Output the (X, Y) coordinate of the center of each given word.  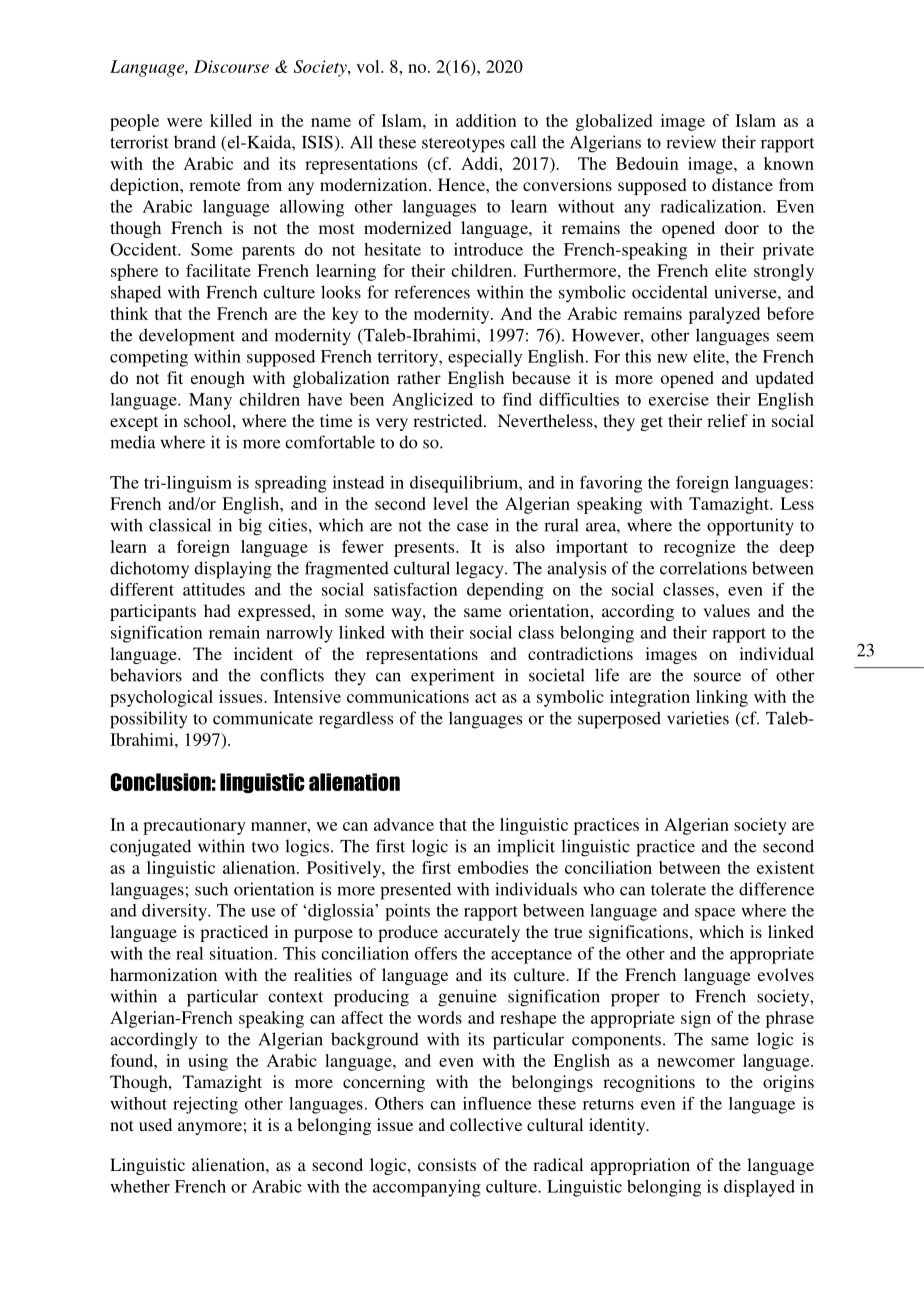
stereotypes (463, 145)
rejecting (205, 1105)
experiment (453, 677)
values (726, 610)
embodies (493, 867)
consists (447, 1164)
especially (485, 358)
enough (218, 379)
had (217, 610)
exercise (679, 399)
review (691, 142)
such (211, 889)
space (715, 914)
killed (231, 120)
